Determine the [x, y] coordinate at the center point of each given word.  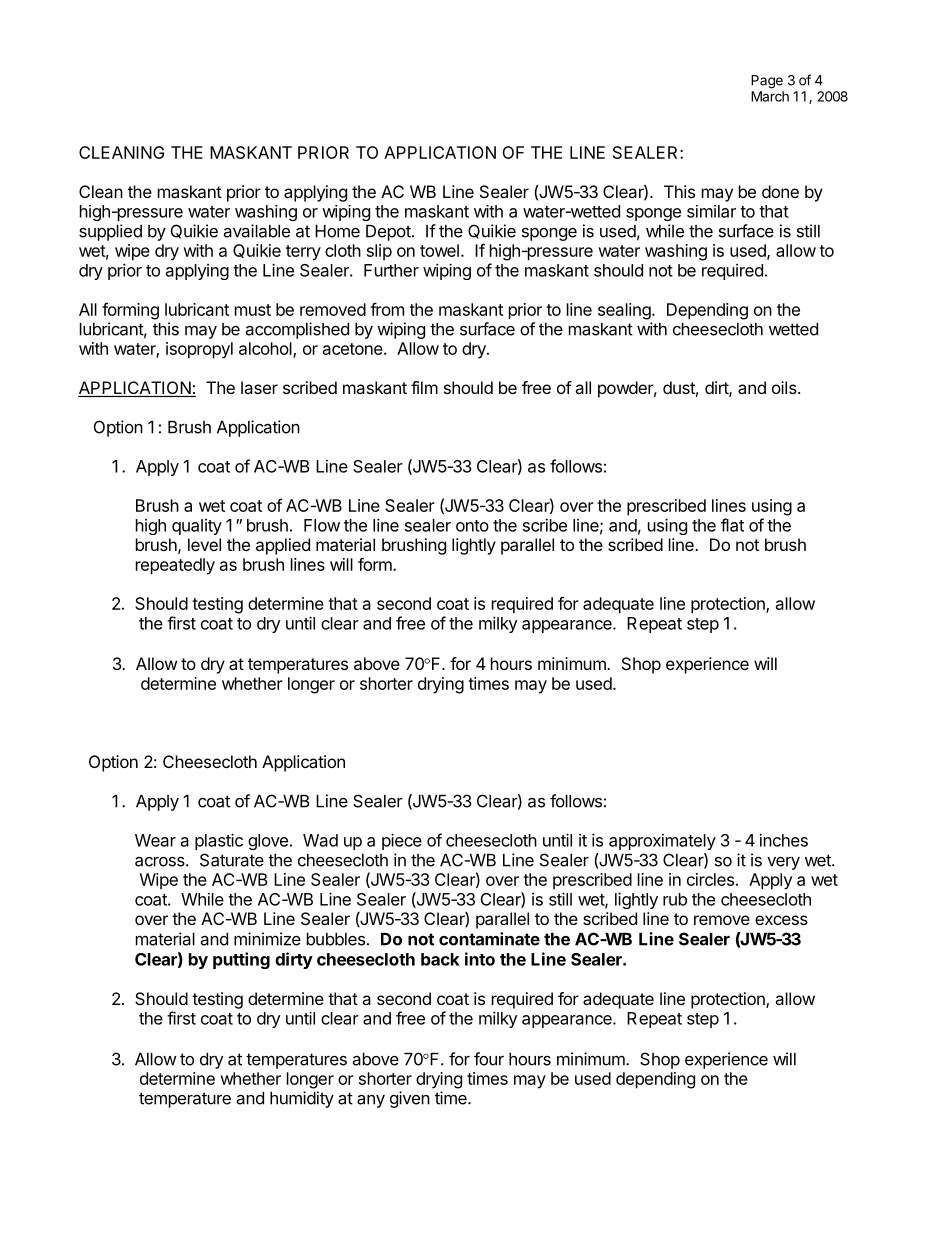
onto [472, 526]
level [204, 544]
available [257, 231]
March [770, 96]
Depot [388, 233]
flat [732, 525]
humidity [302, 1099]
